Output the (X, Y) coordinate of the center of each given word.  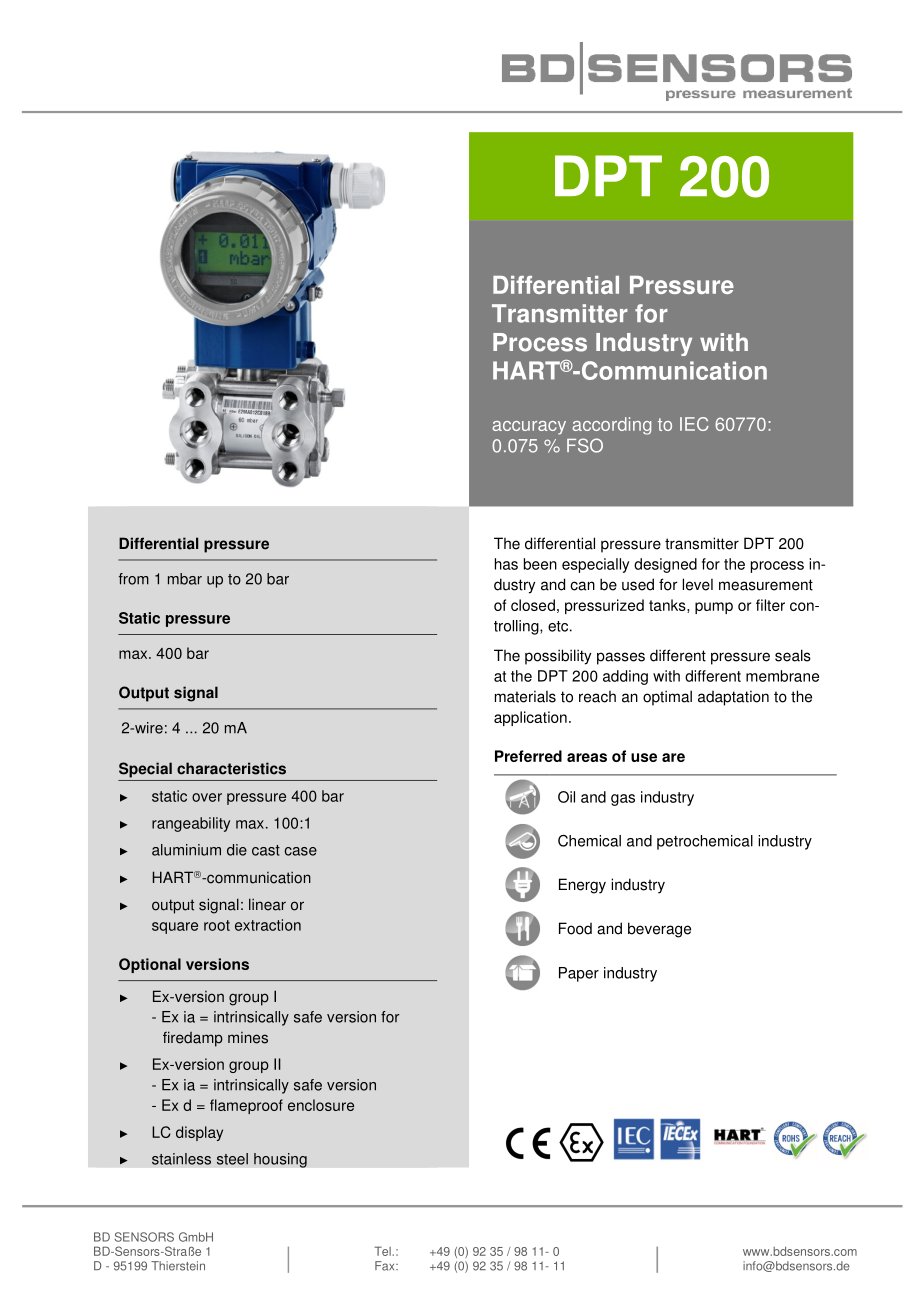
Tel (383, 1251)
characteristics (231, 768)
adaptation (733, 698)
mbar (185, 579)
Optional (150, 965)
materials (525, 696)
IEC (694, 424)
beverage (659, 930)
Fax (386, 1266)
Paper (579, 974)
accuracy (529, 428)
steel (232, 1159)
